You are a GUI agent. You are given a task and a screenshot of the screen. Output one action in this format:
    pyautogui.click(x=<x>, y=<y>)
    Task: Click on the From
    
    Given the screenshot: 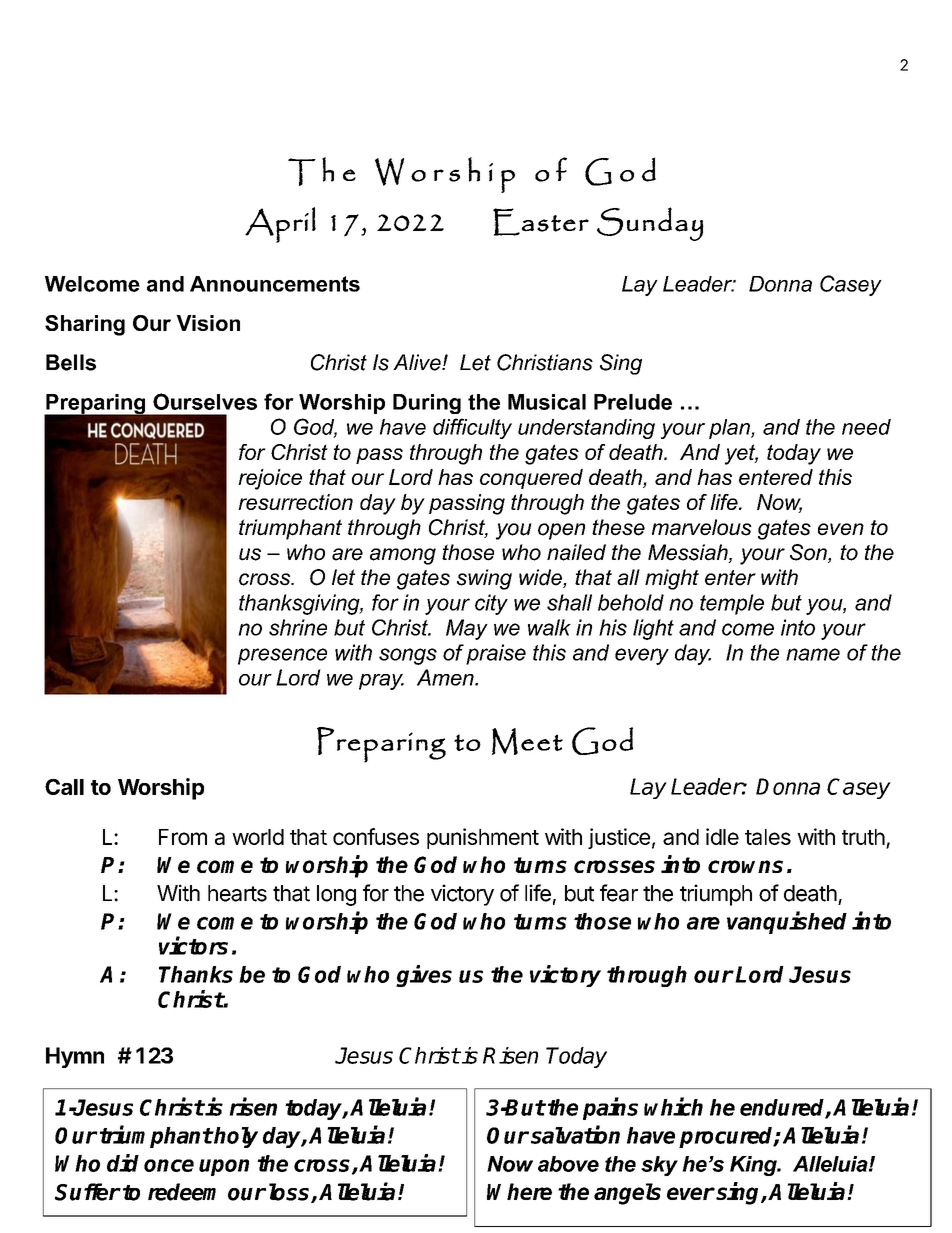 What is the action you would take?
    pyautogui.click(x=183, y=837)
